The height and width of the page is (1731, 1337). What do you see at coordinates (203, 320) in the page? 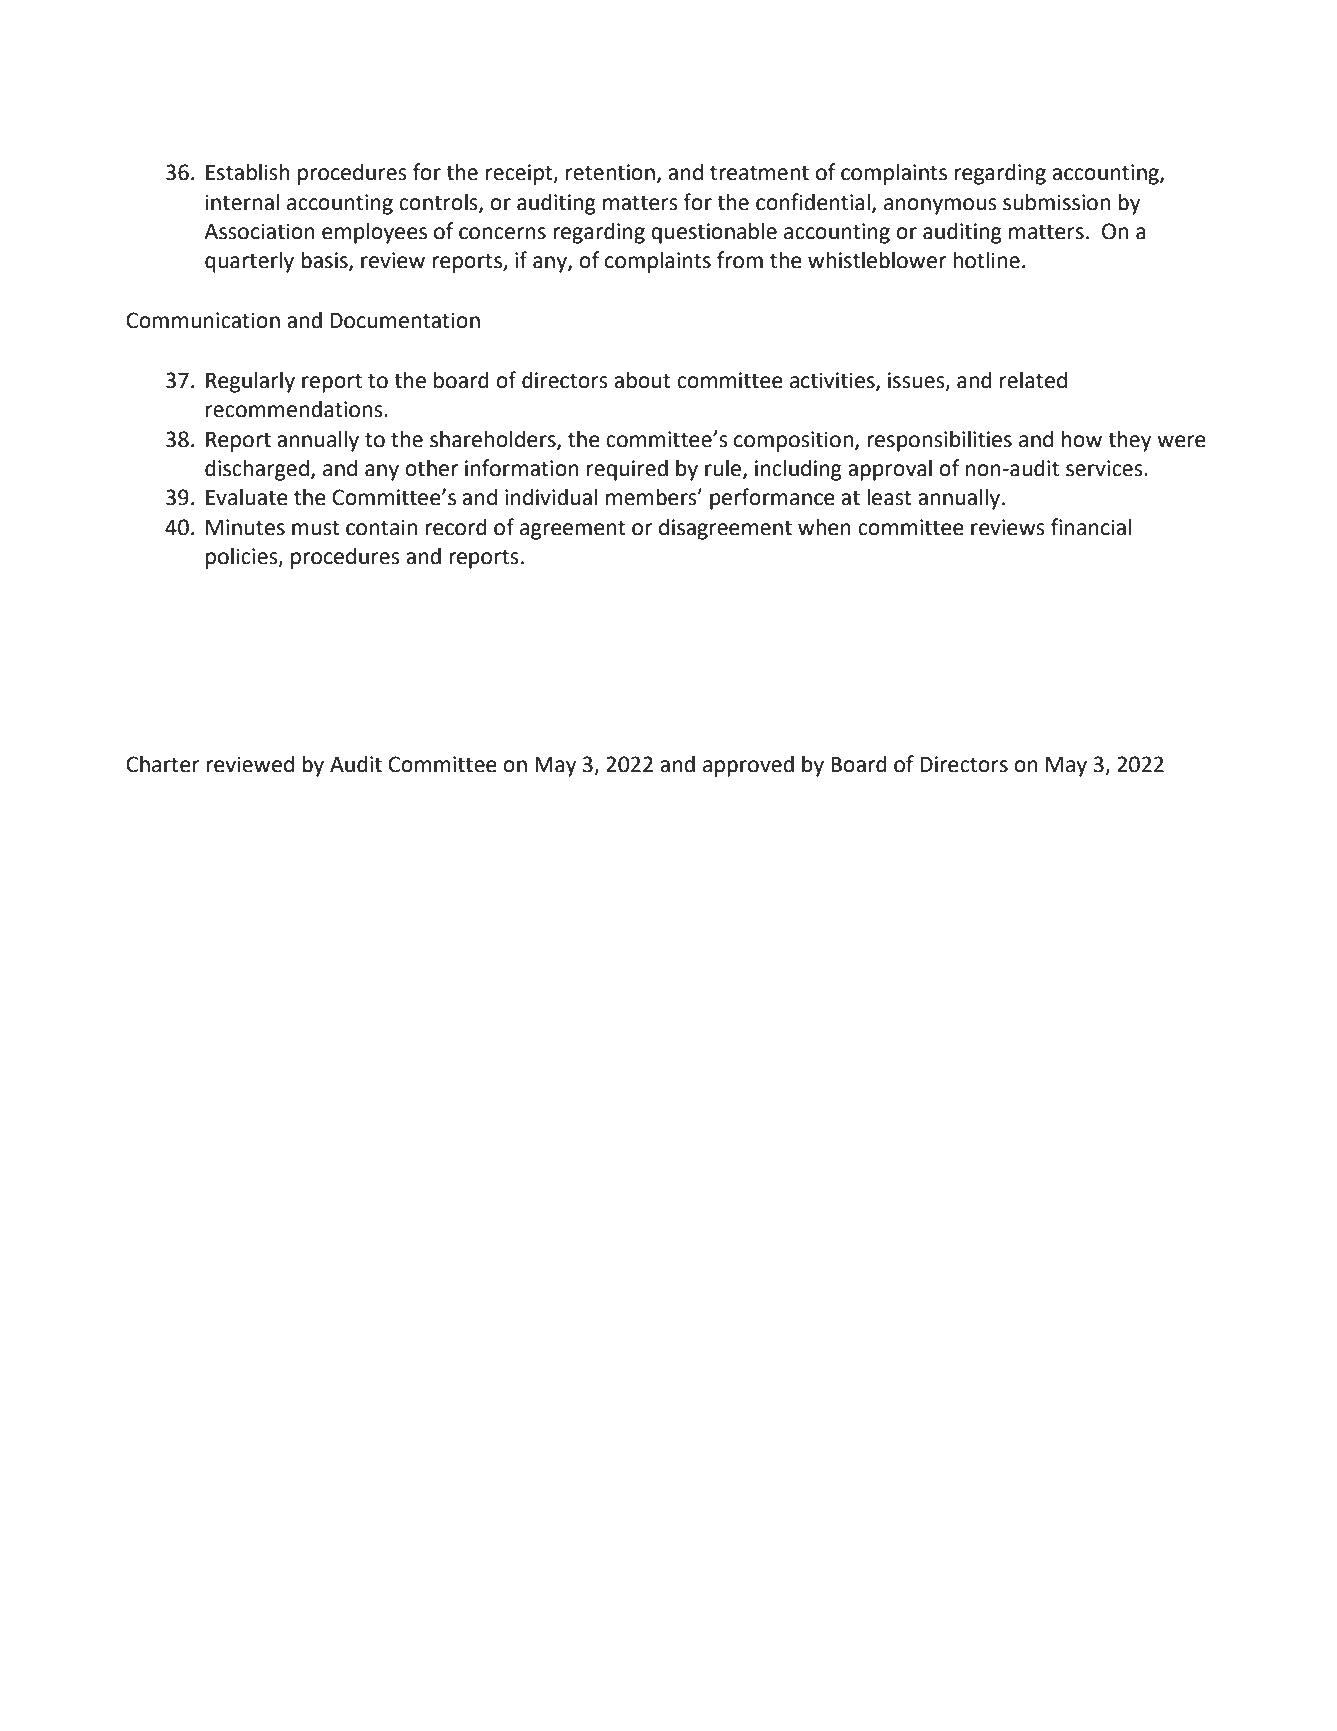
I see `Communication` at bounding box center [203, 320].
